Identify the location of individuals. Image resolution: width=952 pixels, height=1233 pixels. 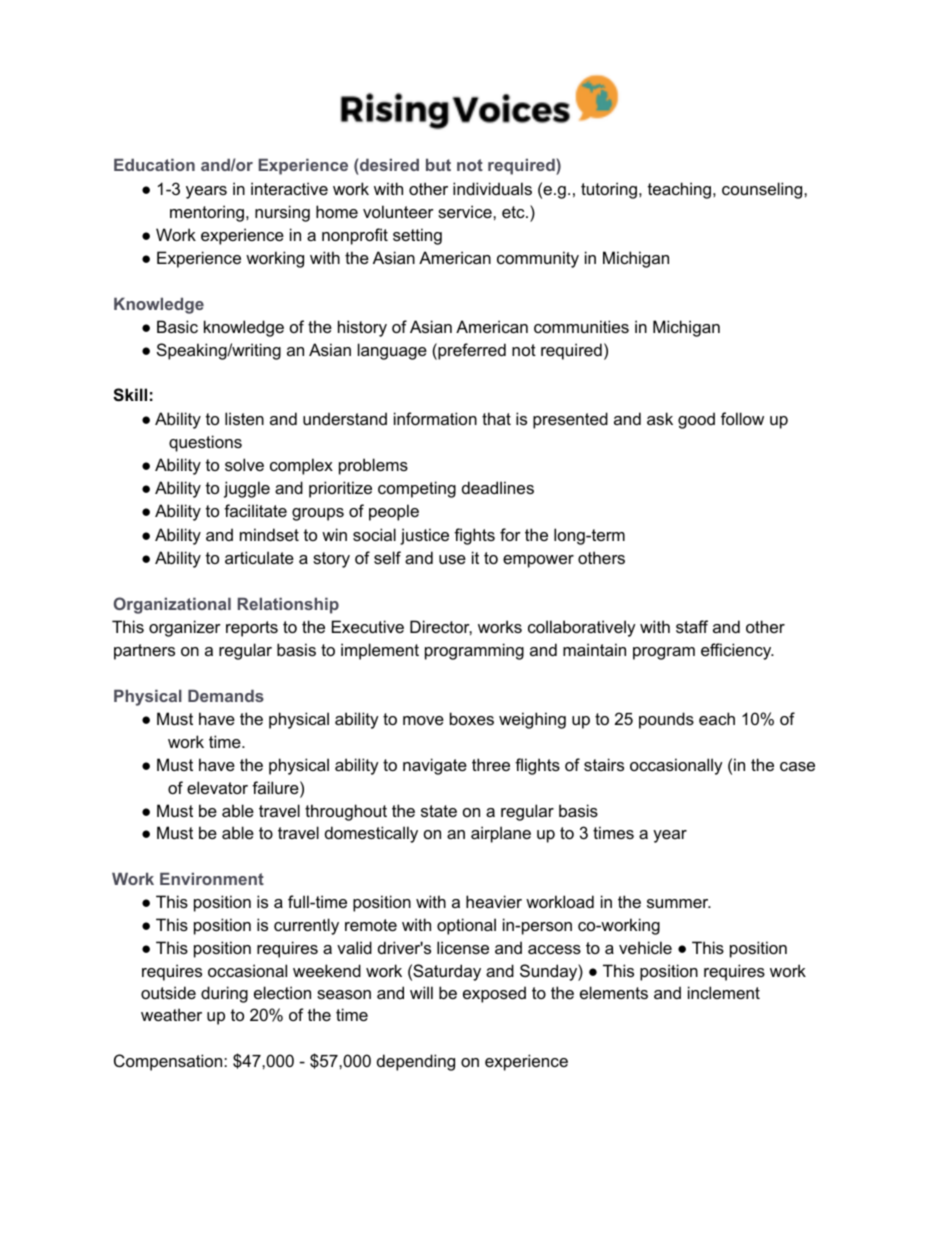
(492, 188).
